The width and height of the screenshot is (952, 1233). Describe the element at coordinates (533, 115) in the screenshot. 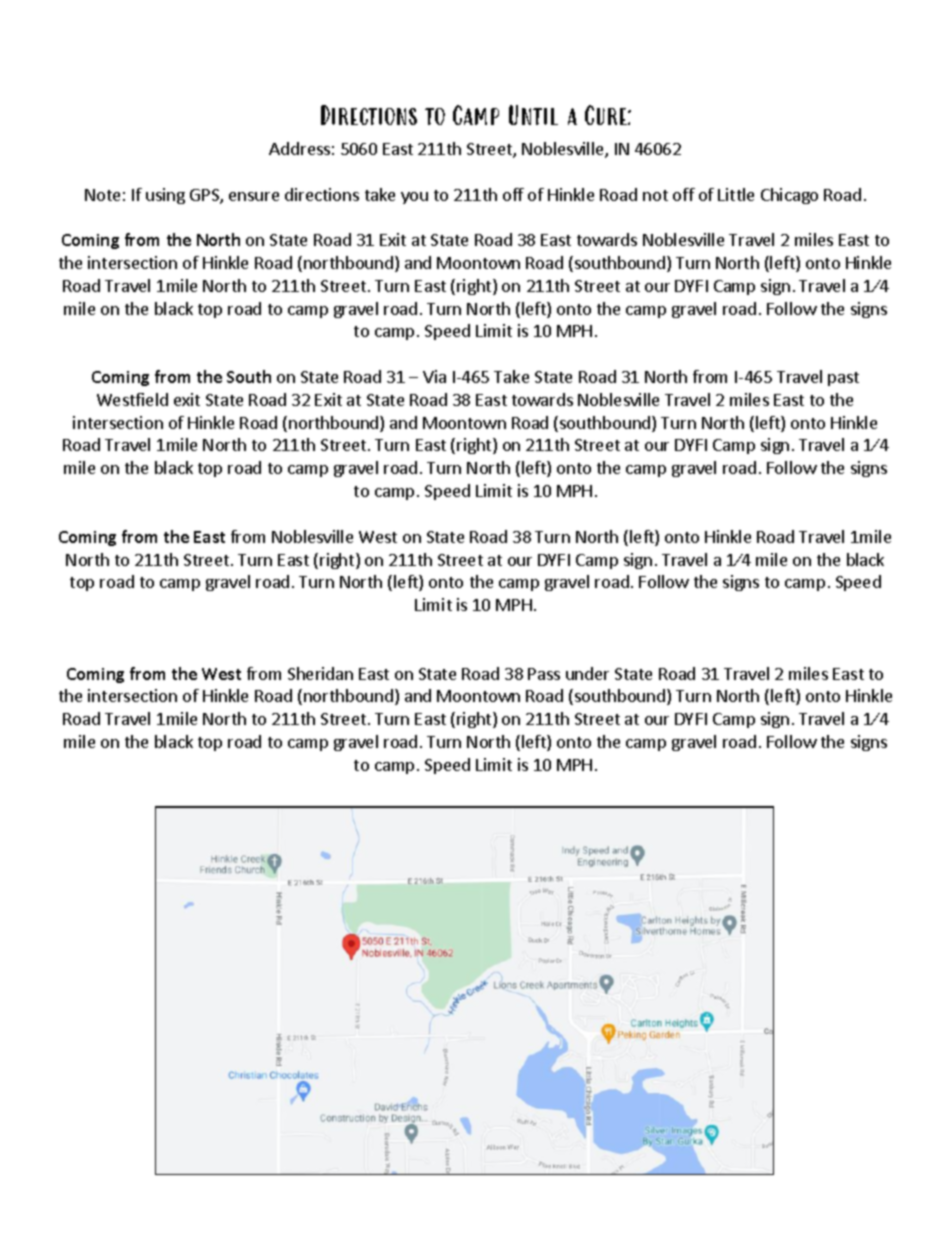

I see `Until` at that location.
